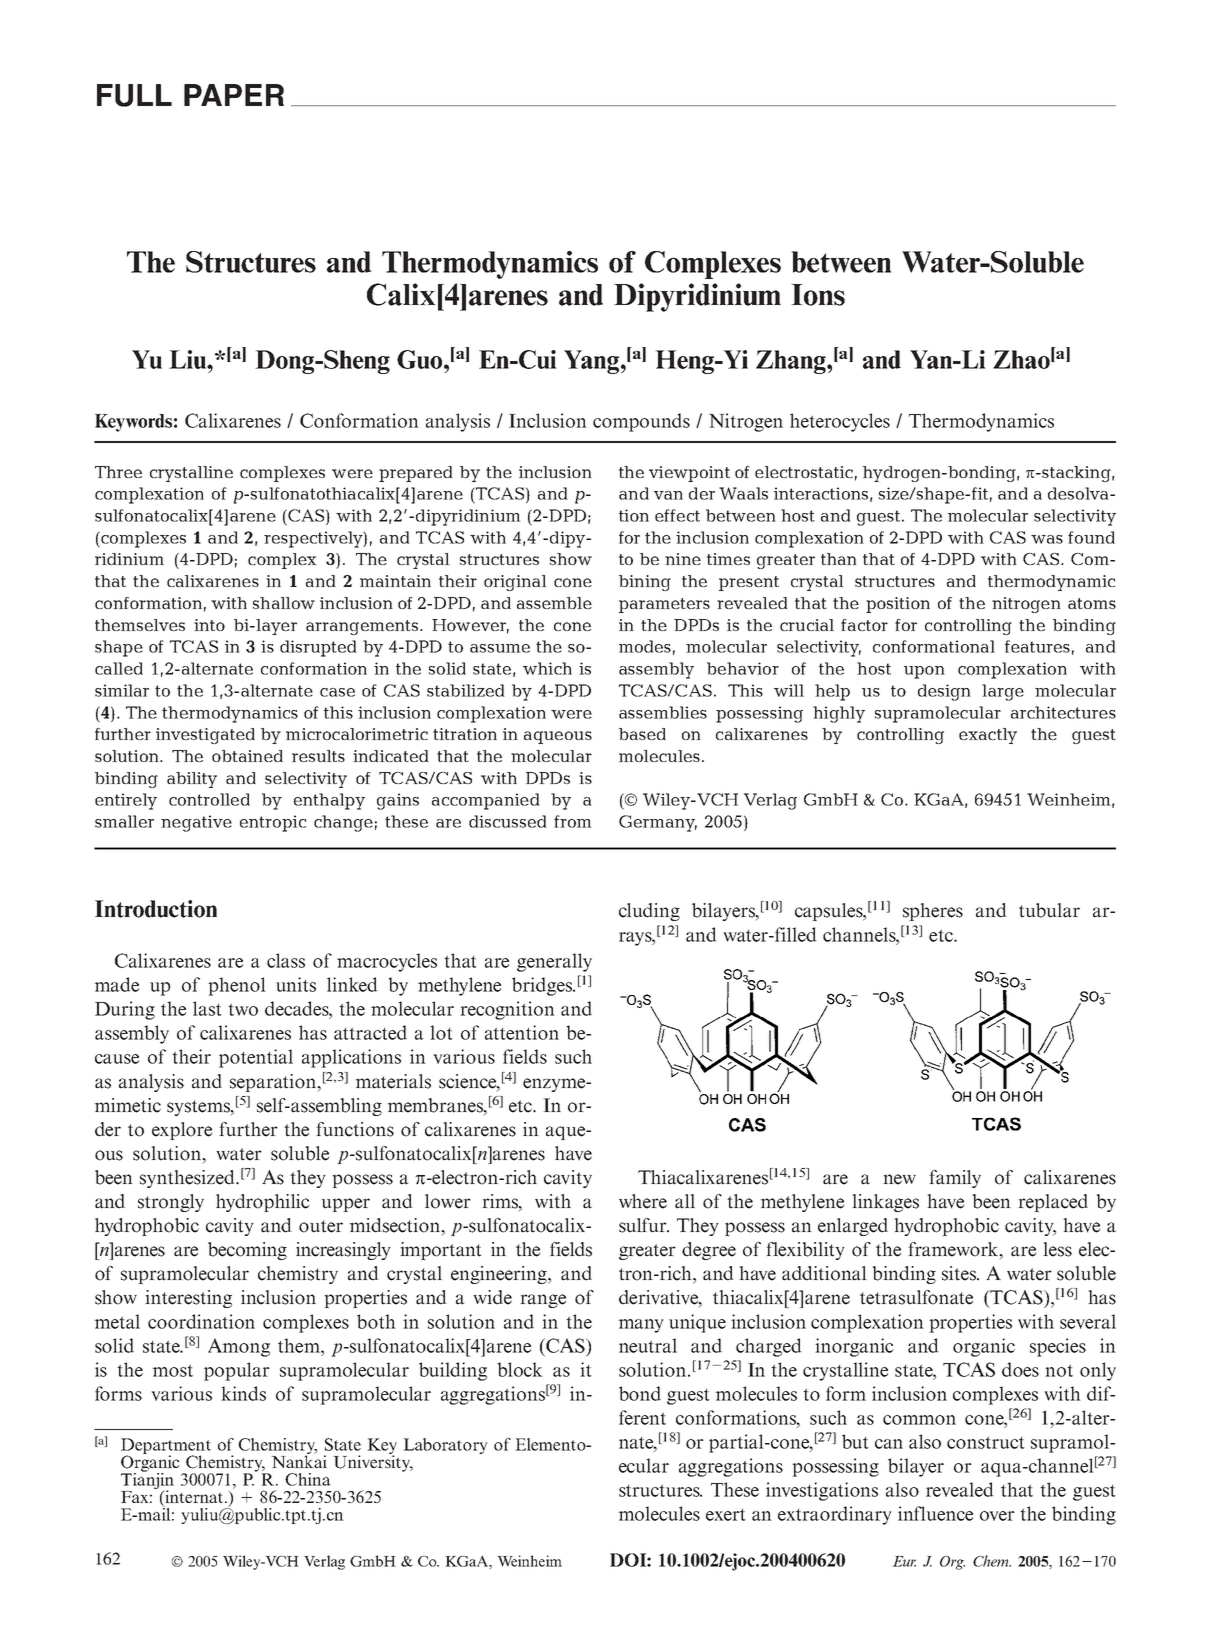 The image size is (1220, 1628). What do you see at coordinates (668, 495) in the image?
I see `van` at bounding box center [668, 495].
